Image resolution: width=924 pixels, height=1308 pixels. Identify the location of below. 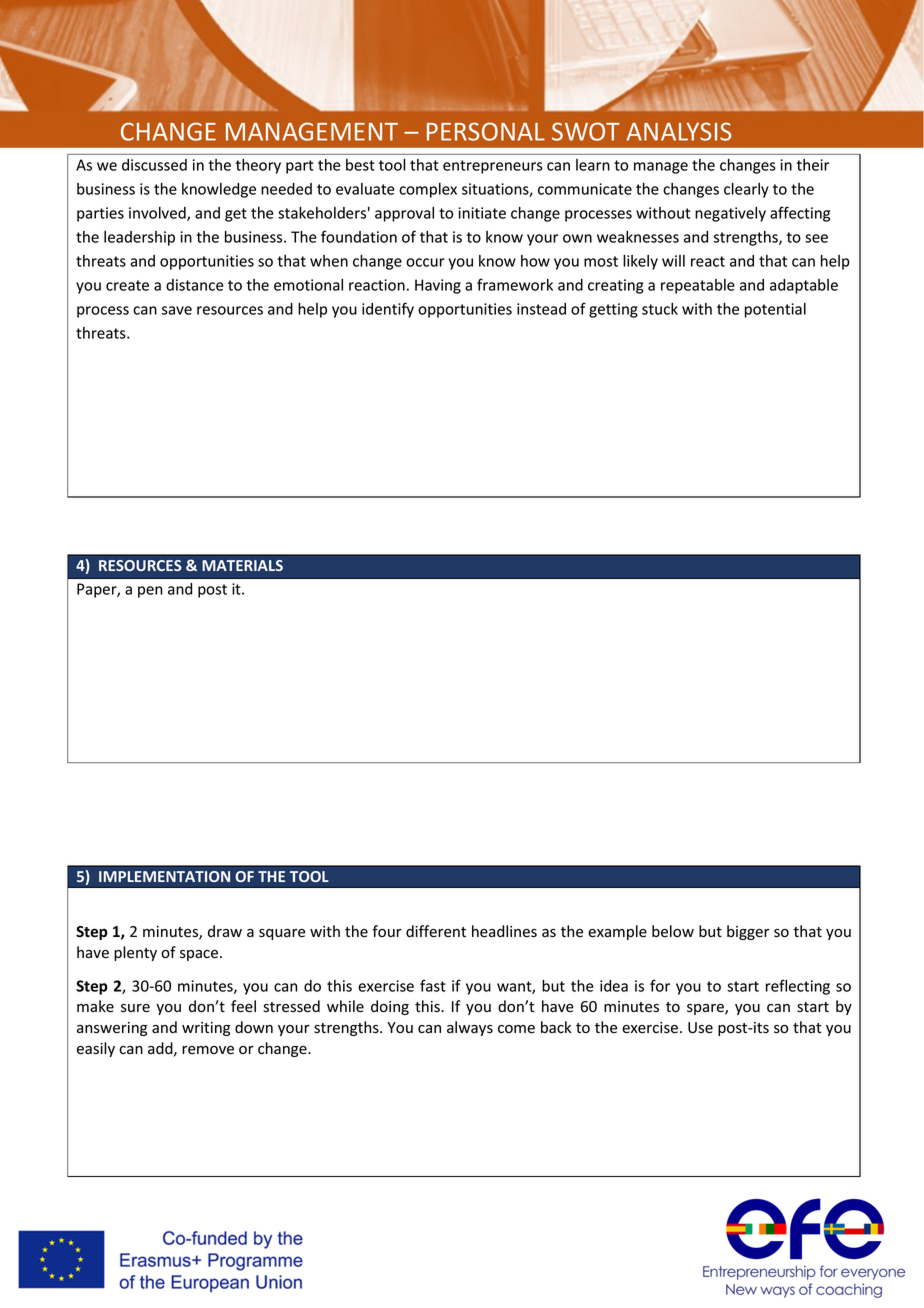
(673, 931).
